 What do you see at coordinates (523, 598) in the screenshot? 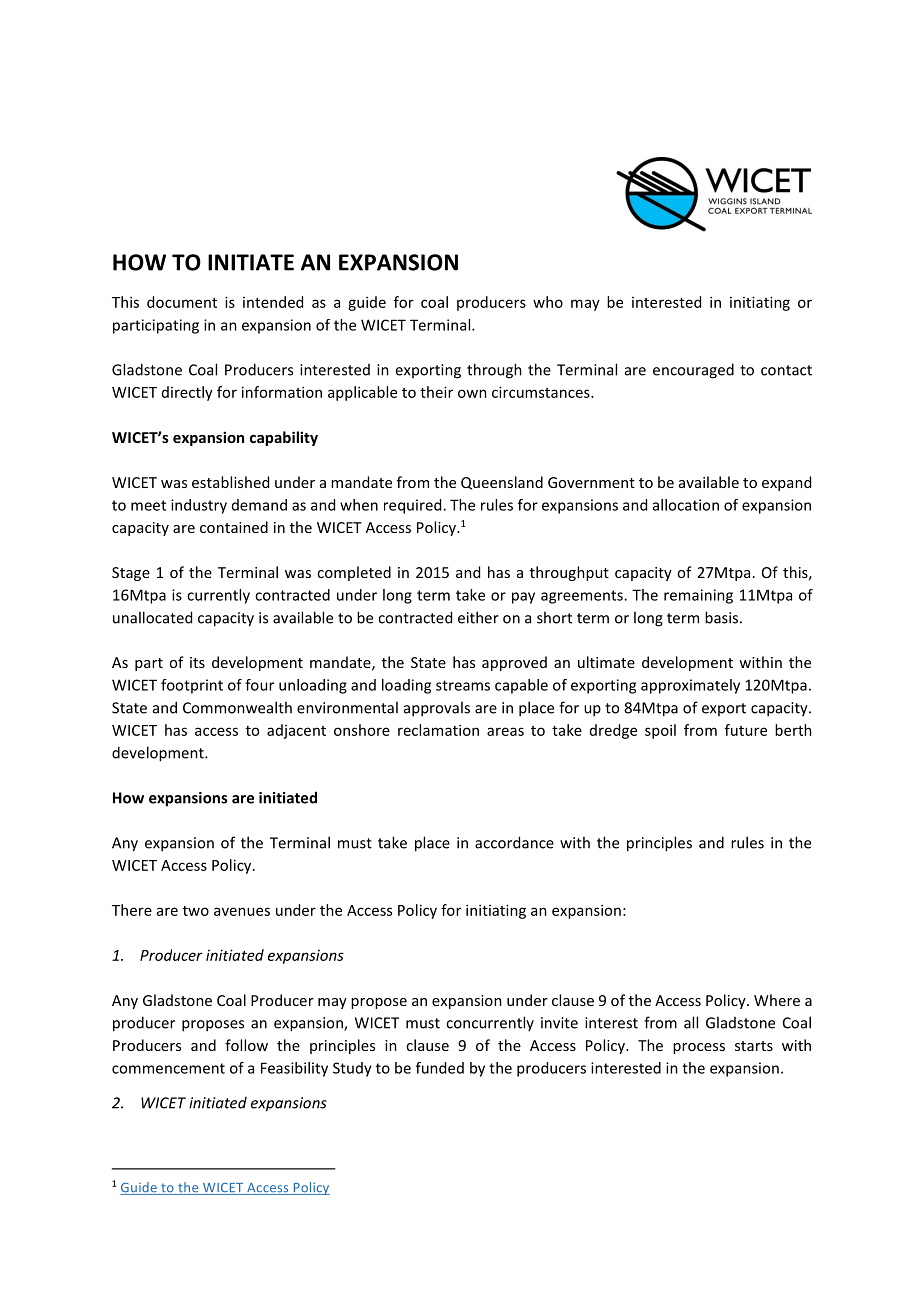
I see `pay` at bounding box center [523, 598].
